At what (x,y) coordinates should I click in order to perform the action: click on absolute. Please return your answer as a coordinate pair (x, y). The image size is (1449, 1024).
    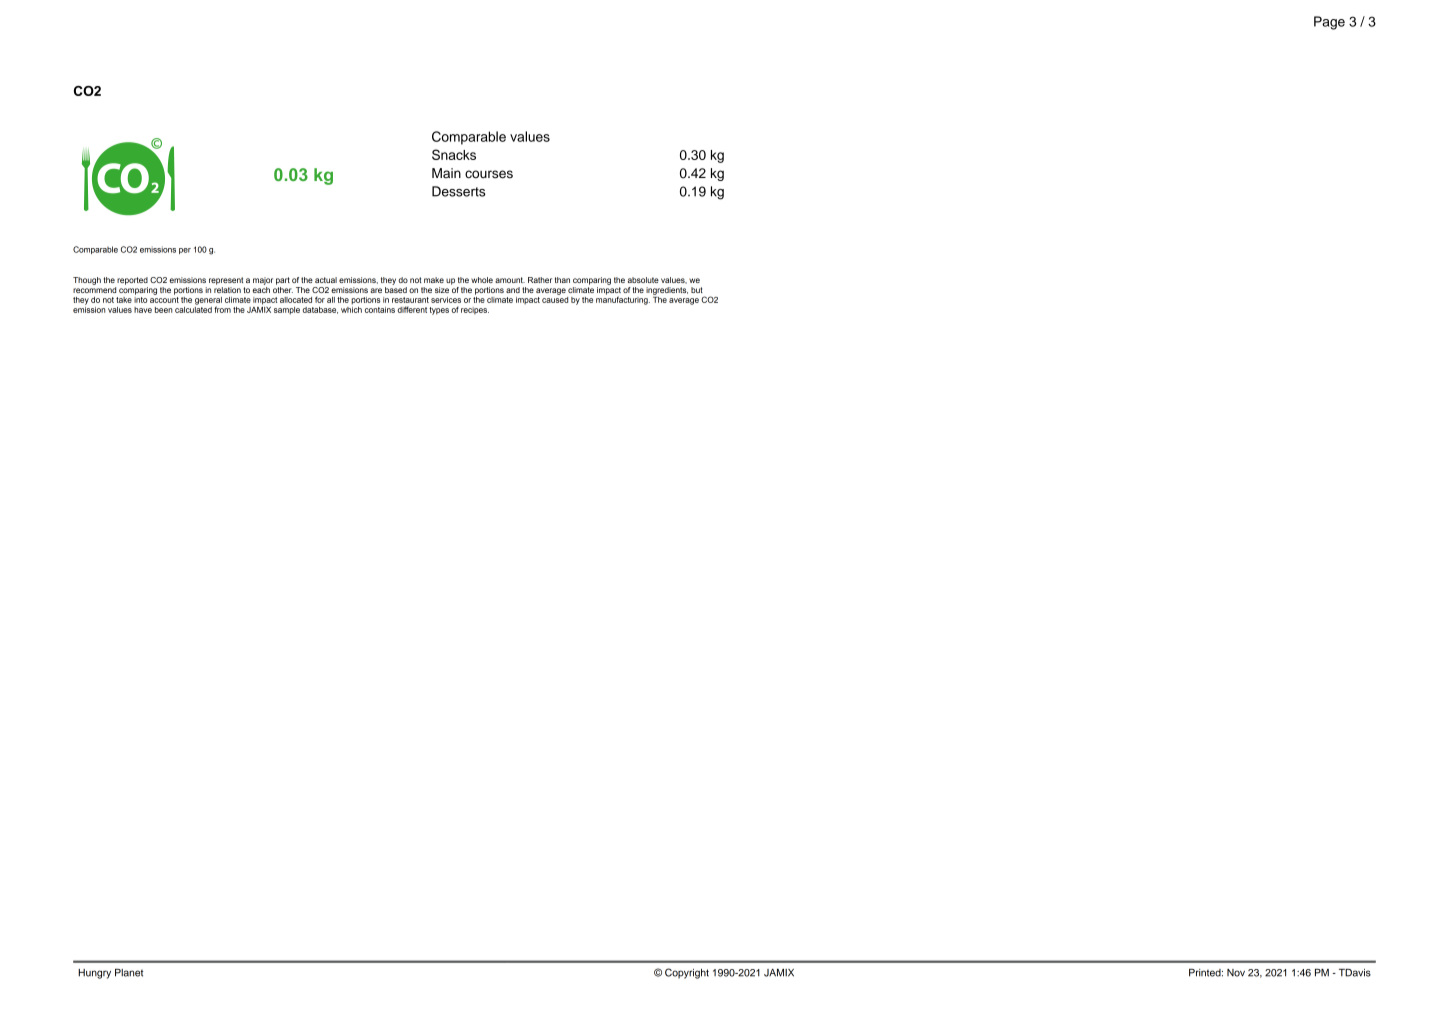
    Looking at the image, I should click on (643, 280).
